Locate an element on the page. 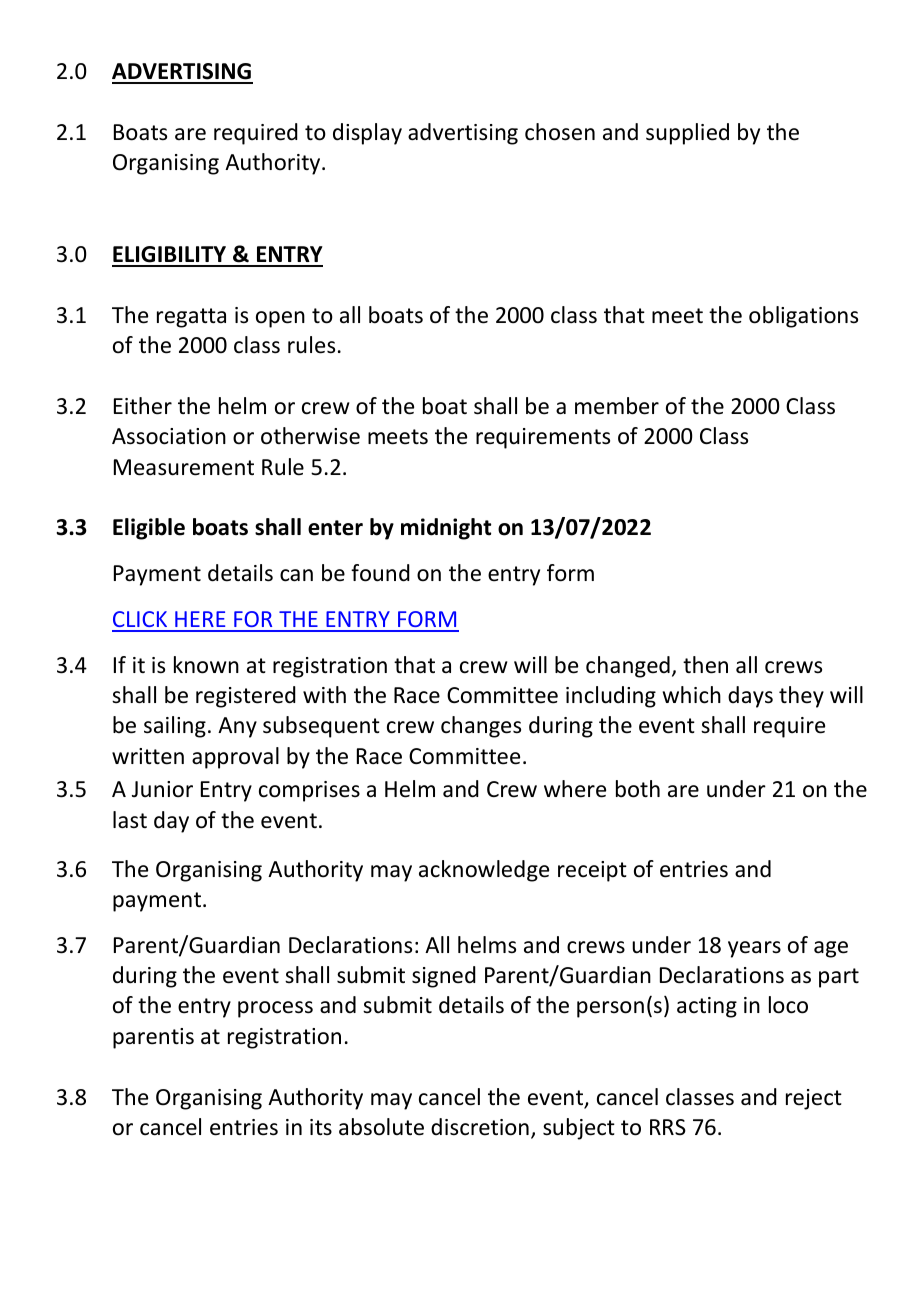 This document has height=1308, width=924. member is located at coordinates (617, 406).
